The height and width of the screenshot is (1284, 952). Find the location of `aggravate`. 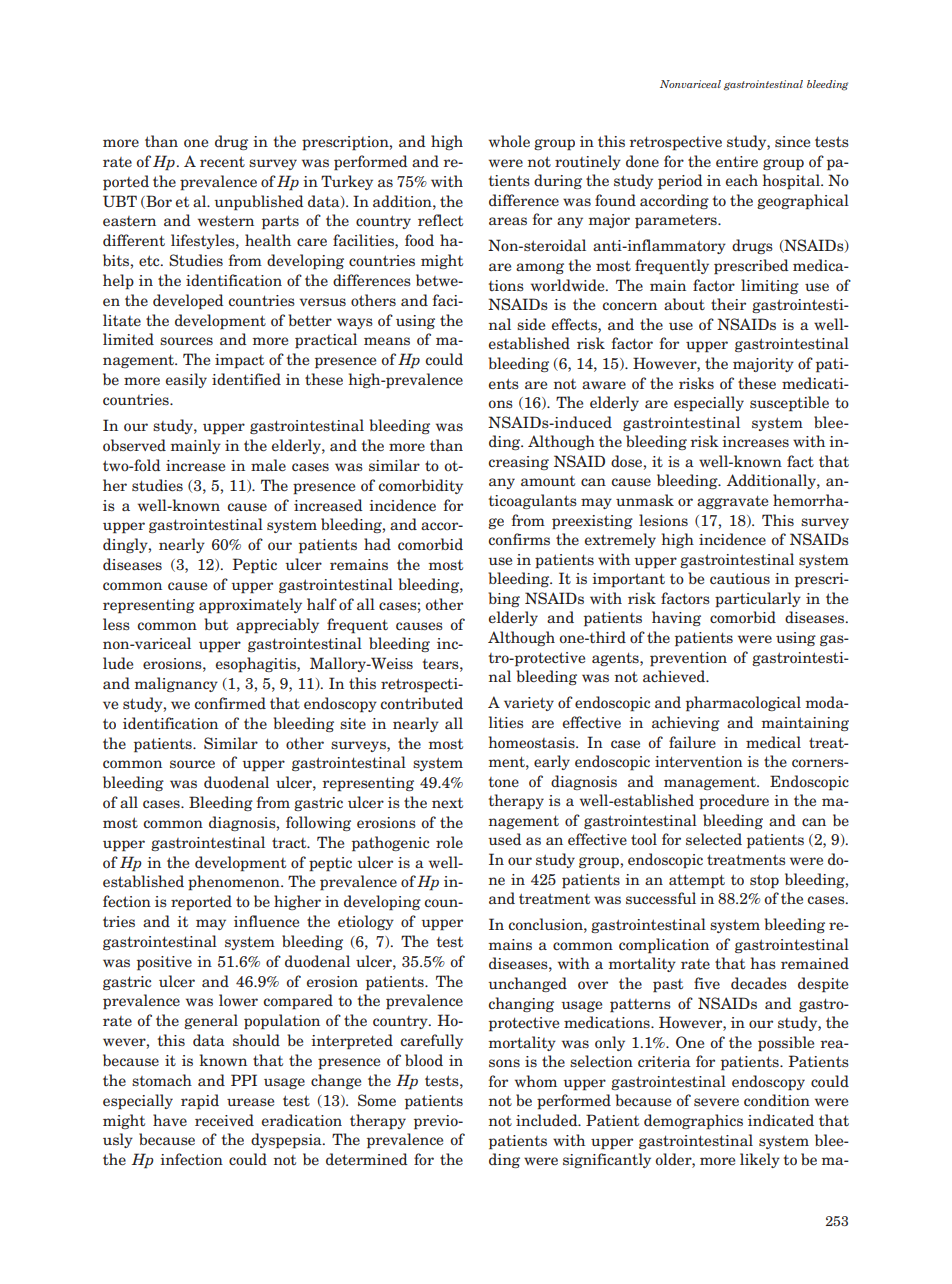

aggravate is located at coordinates (732, 502).
